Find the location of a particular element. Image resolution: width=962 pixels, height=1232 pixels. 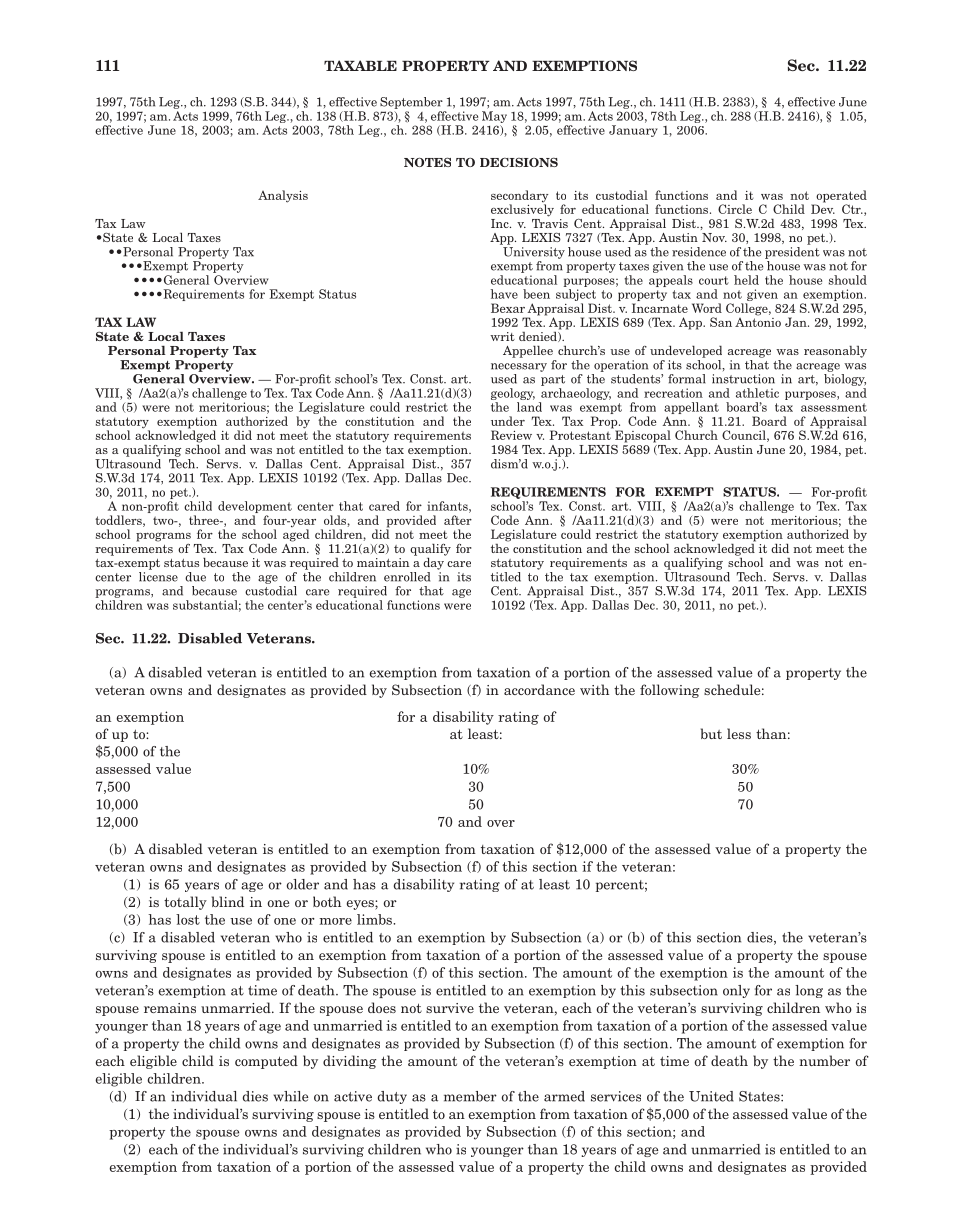

January is located at coordinates (633, 131).
